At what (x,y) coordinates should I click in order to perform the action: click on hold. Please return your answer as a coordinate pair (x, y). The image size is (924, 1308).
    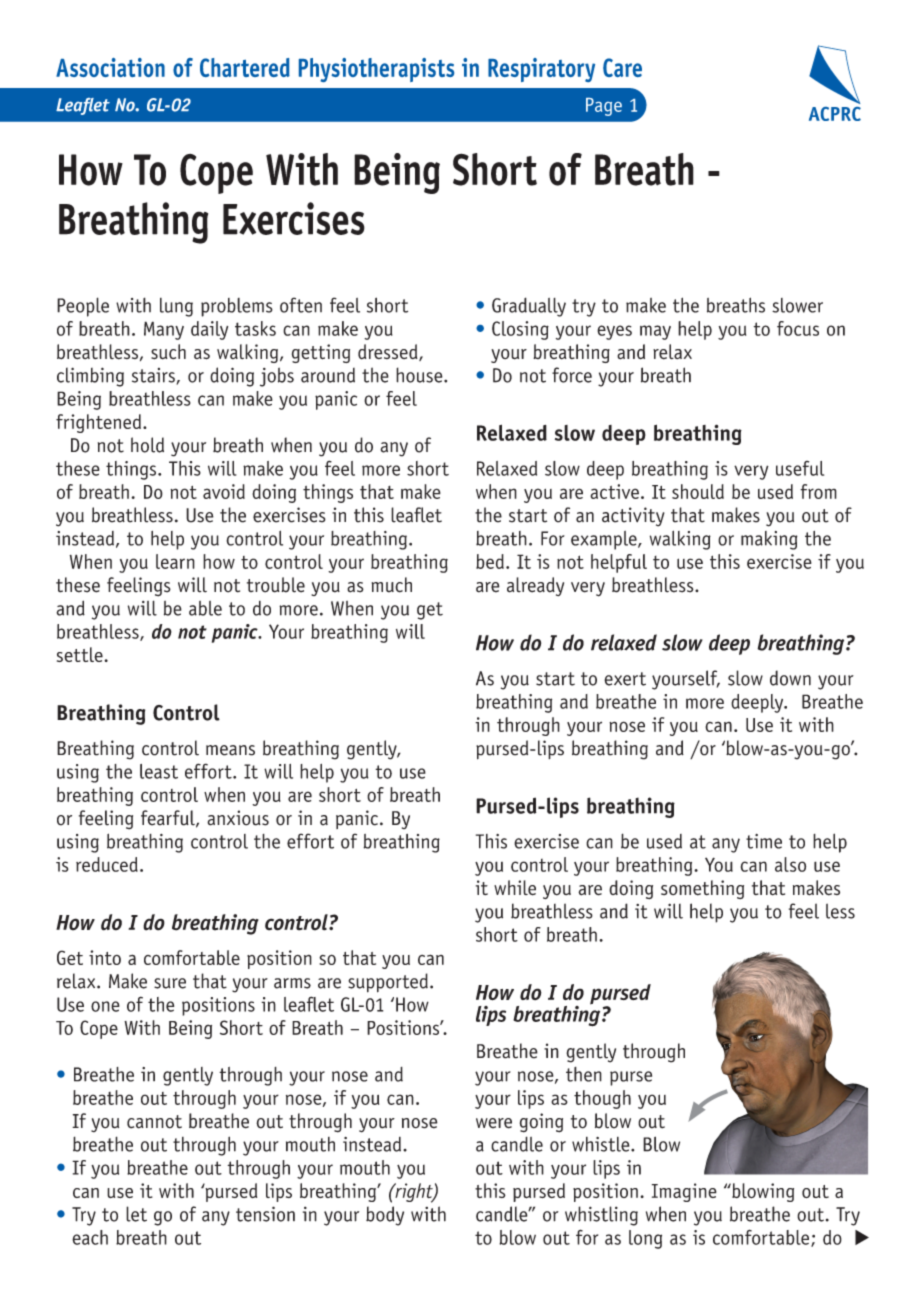
    Looking at the image, I should click on (147, 445).
